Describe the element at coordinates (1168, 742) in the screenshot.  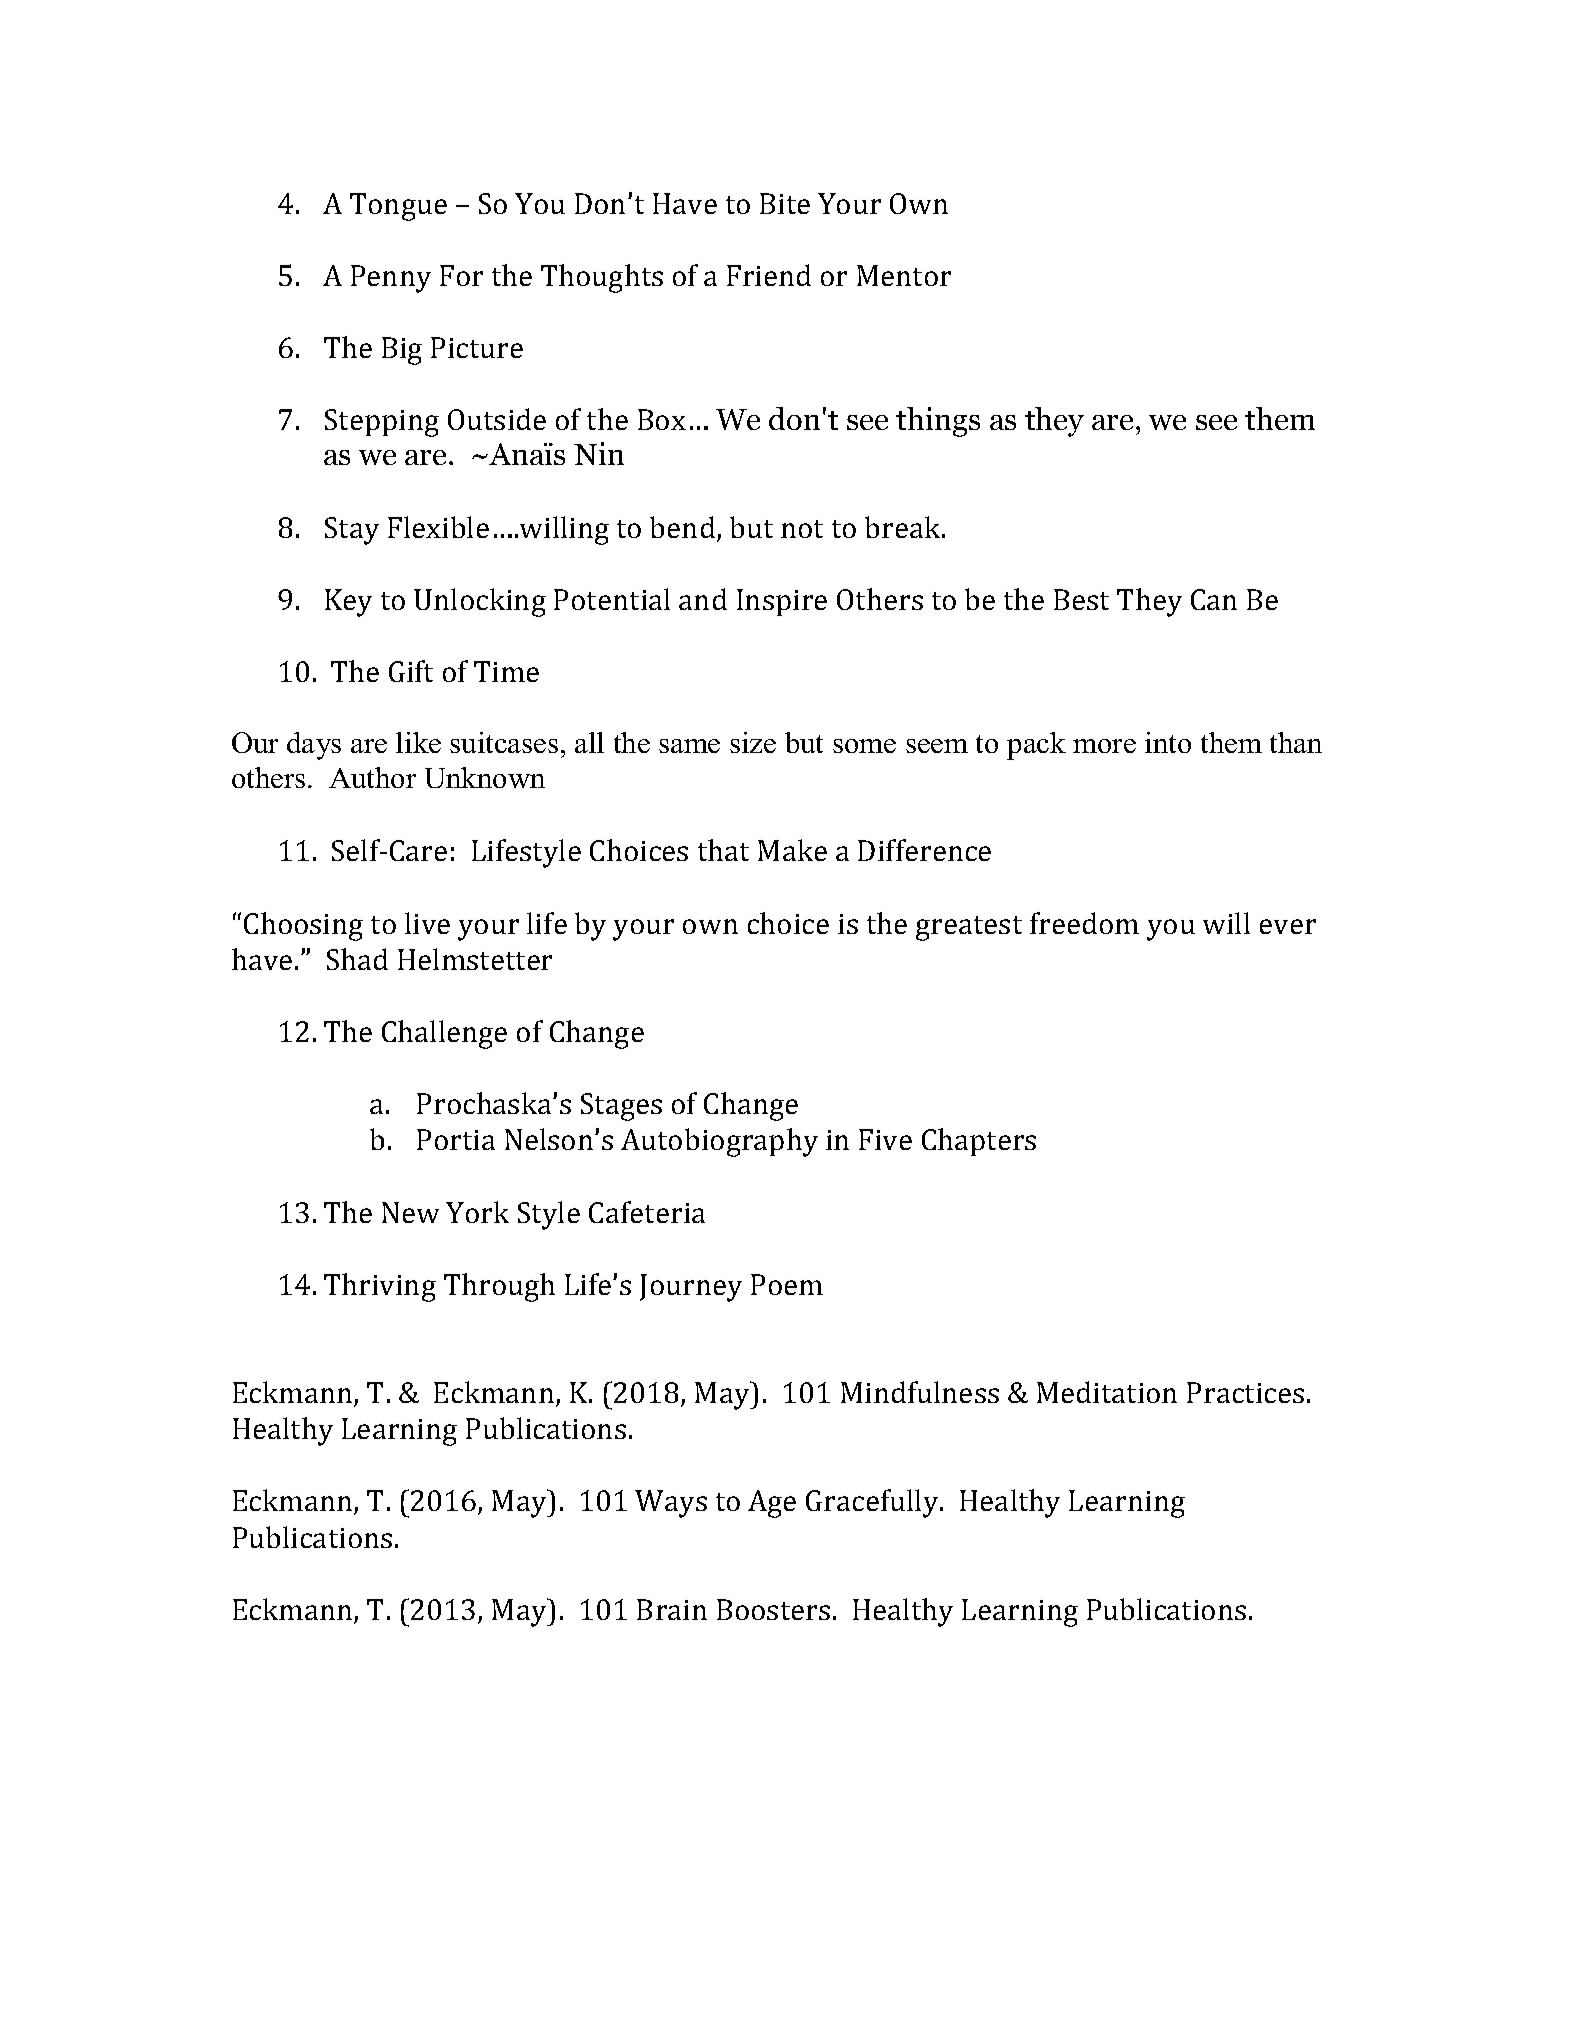
I see `into` at that location.
